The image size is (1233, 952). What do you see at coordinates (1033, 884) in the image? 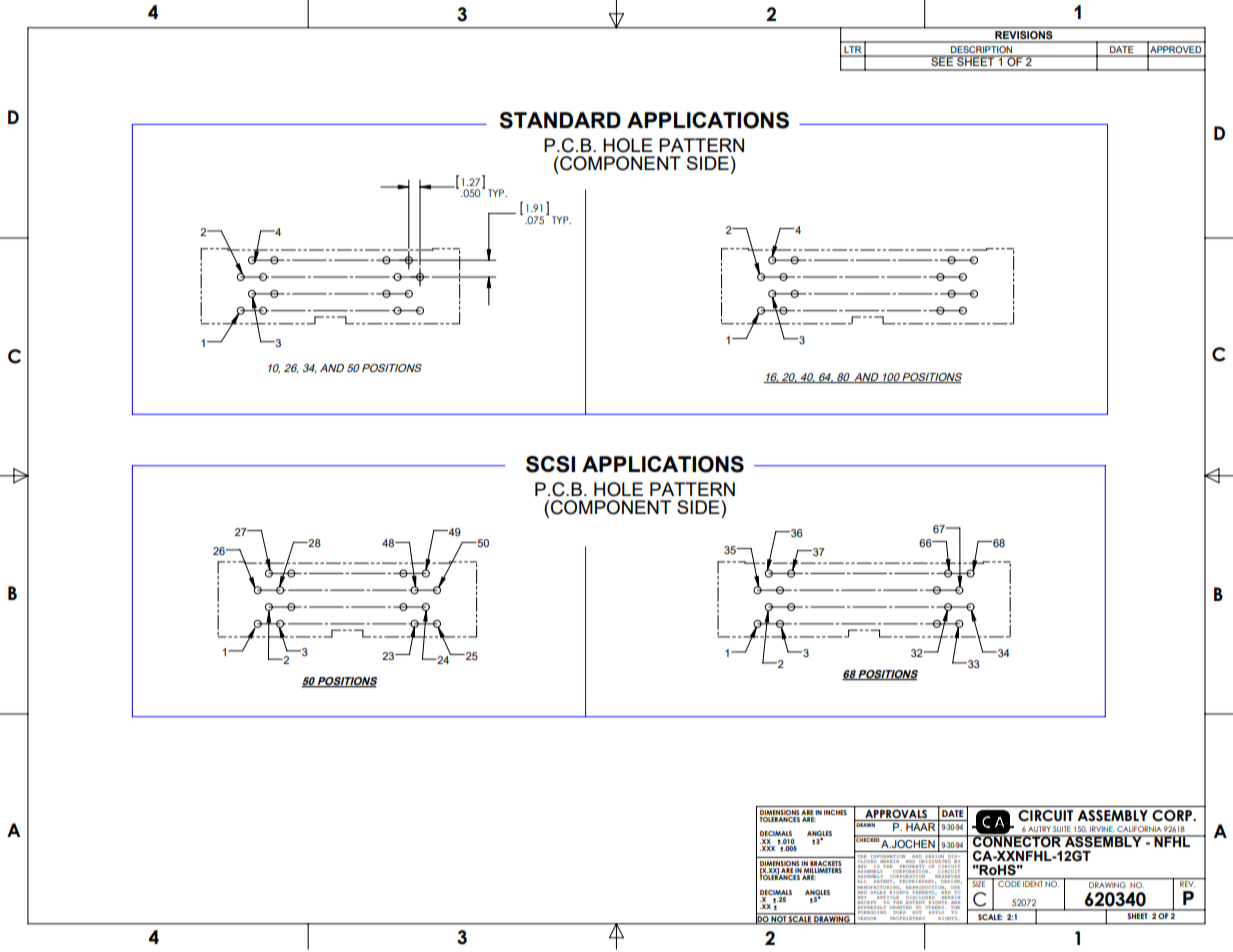
I see `IDENT` at bounding box center [1033, 884].
